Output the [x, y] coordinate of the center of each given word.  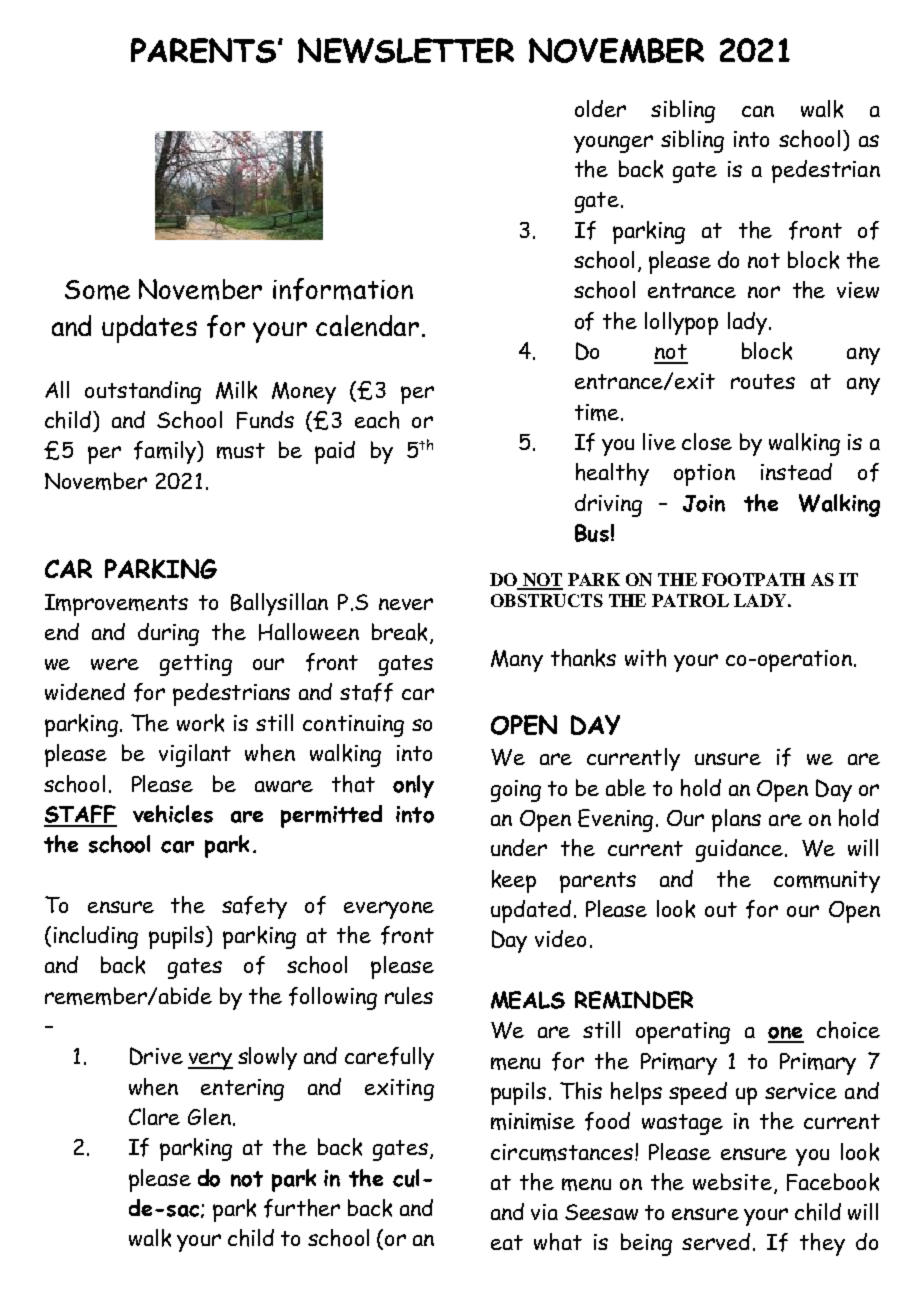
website [732, 1181]
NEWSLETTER [406, 50]
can [758, 111]
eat [507, 1242]
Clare [154, 1116]
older [600, 108]
